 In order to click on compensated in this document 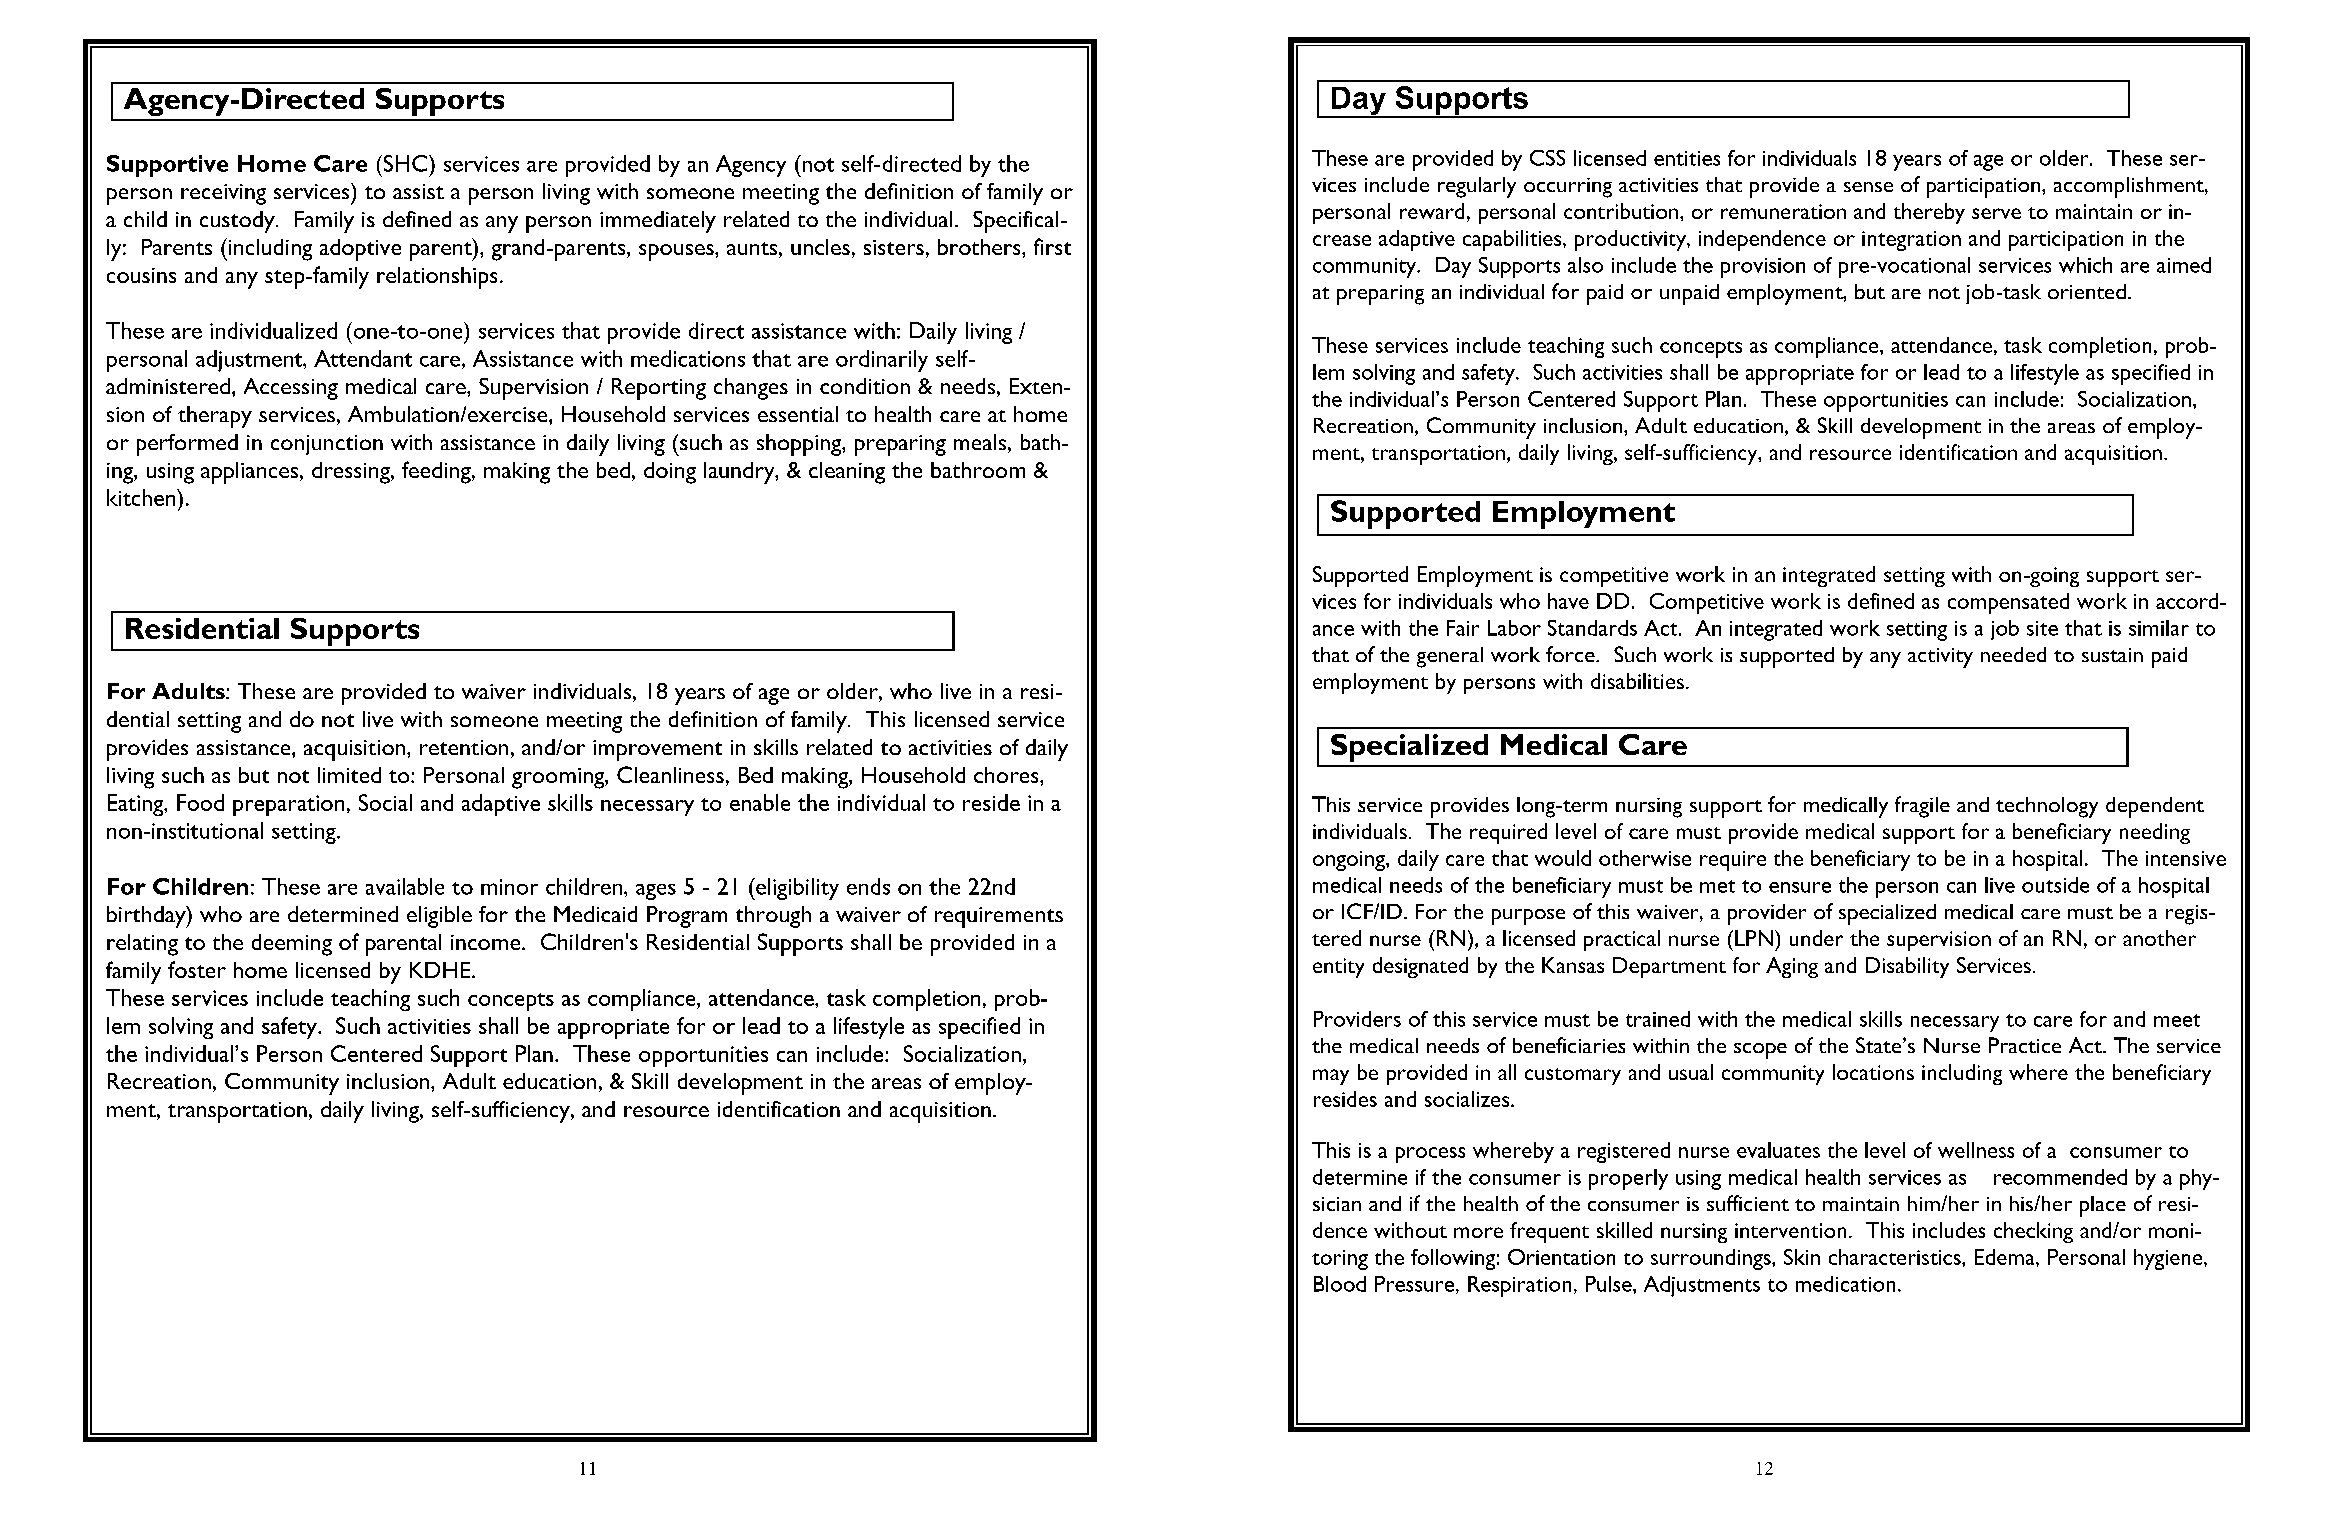, I will do `click(2008, 603)`.
